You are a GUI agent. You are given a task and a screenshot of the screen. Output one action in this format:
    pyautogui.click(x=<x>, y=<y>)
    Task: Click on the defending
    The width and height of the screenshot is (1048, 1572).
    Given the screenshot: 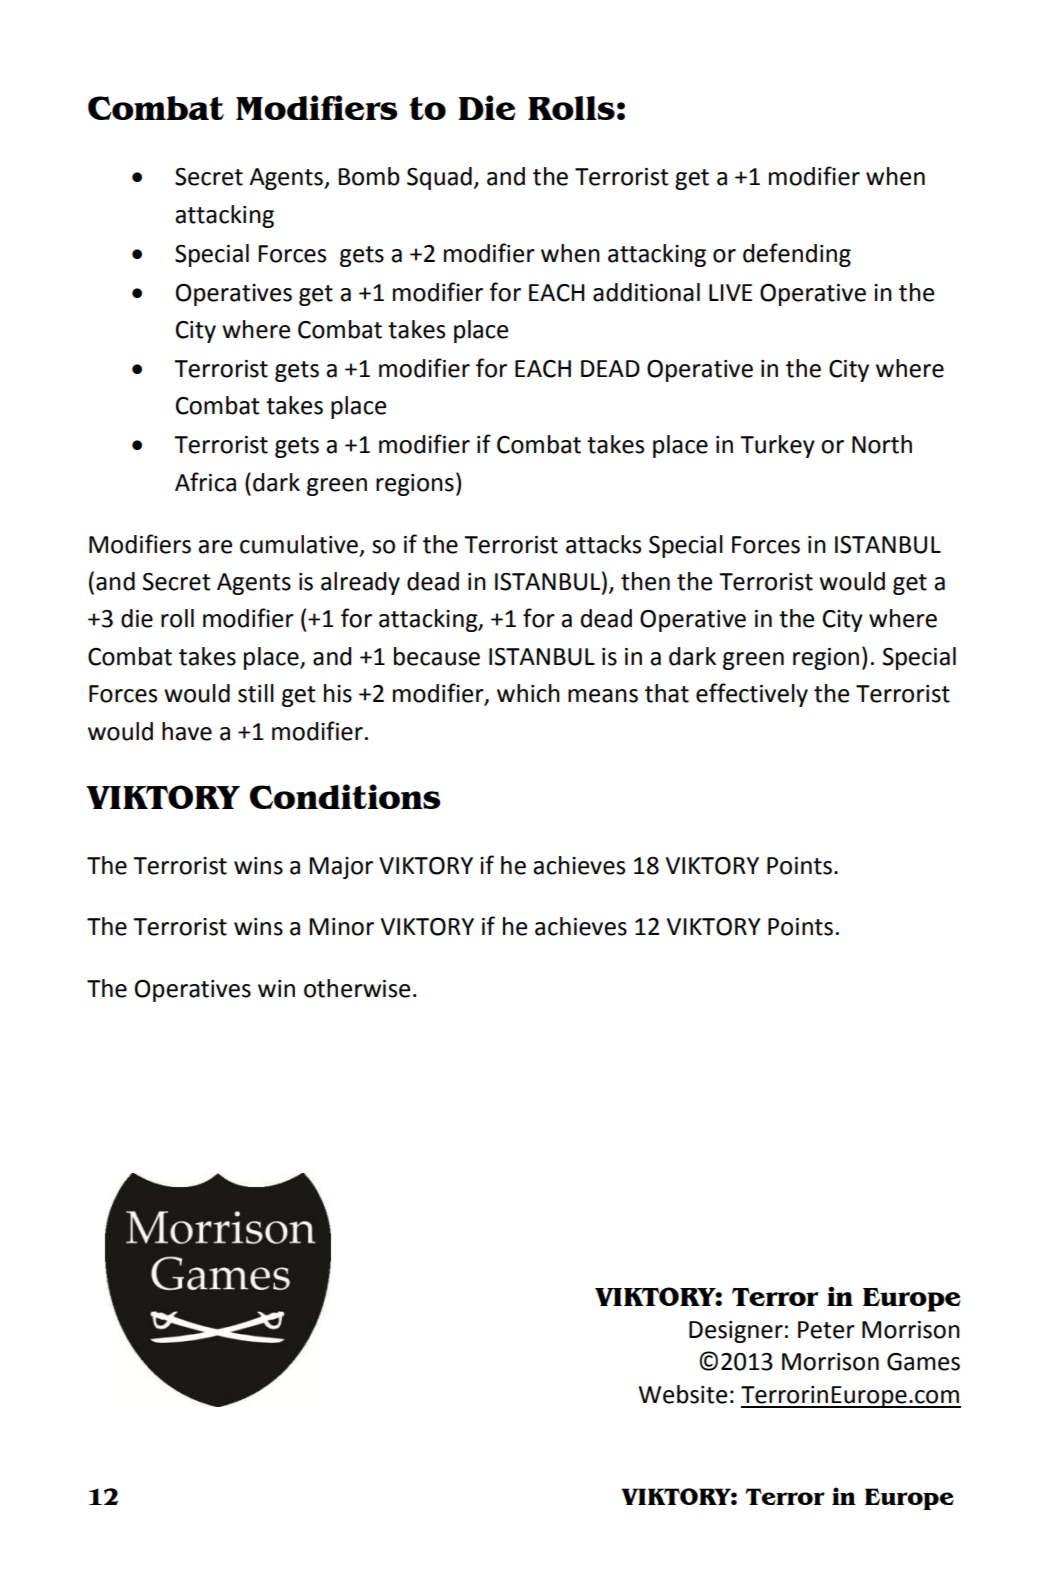 What is the action you would take?
    pyautogui.click(x=797, y=255)
